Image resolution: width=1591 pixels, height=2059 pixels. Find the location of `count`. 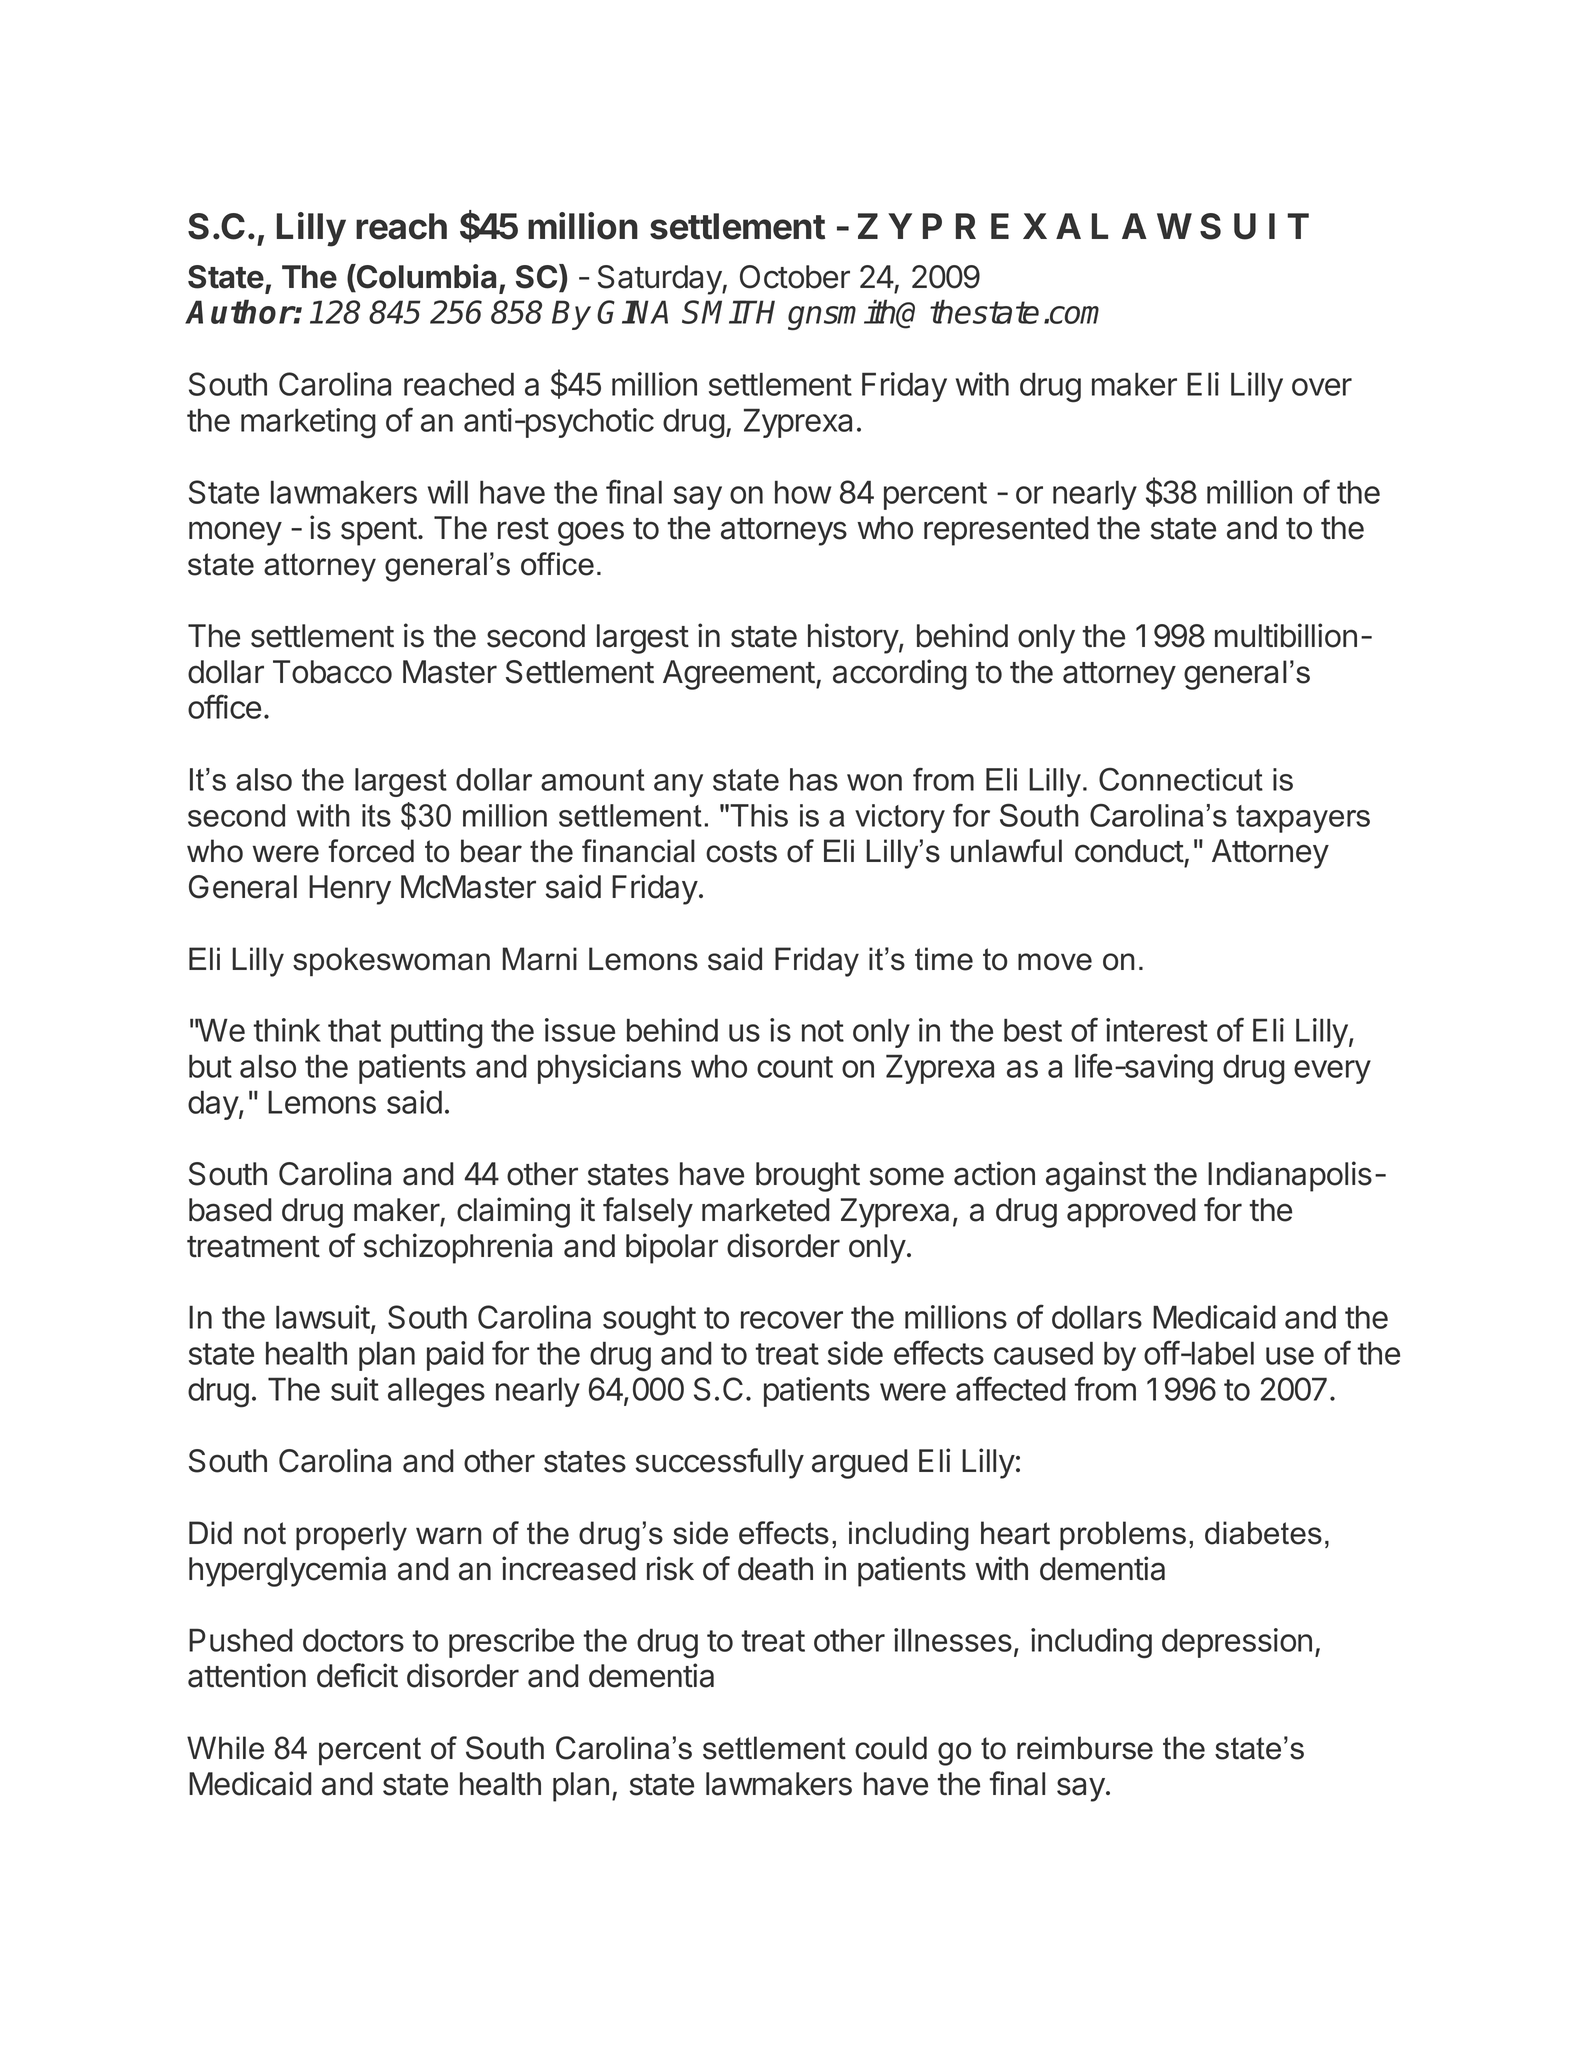

count is located at coordinates (795, 1067).
